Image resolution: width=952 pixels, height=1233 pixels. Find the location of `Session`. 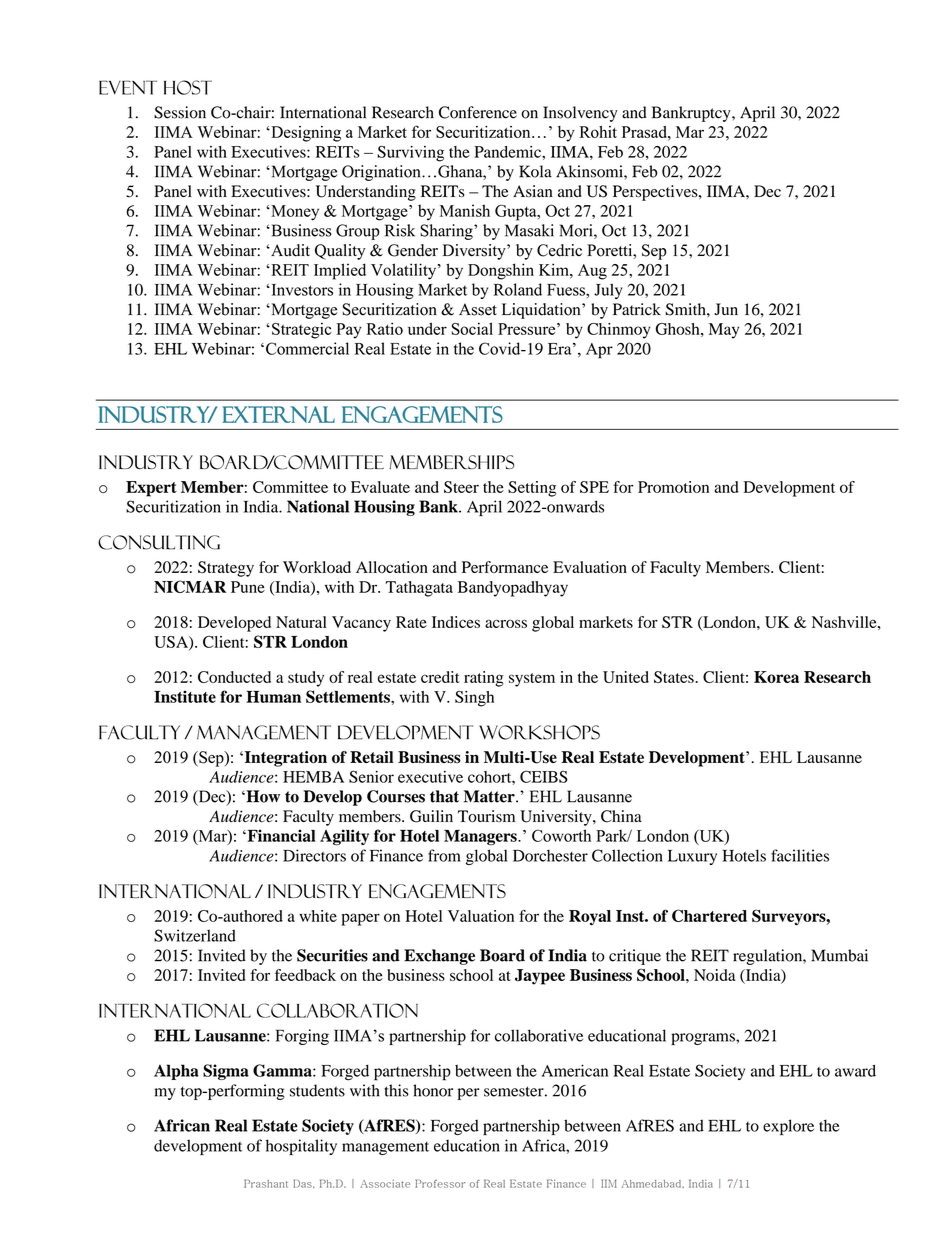

Session is located at coordinates (180, 112).
